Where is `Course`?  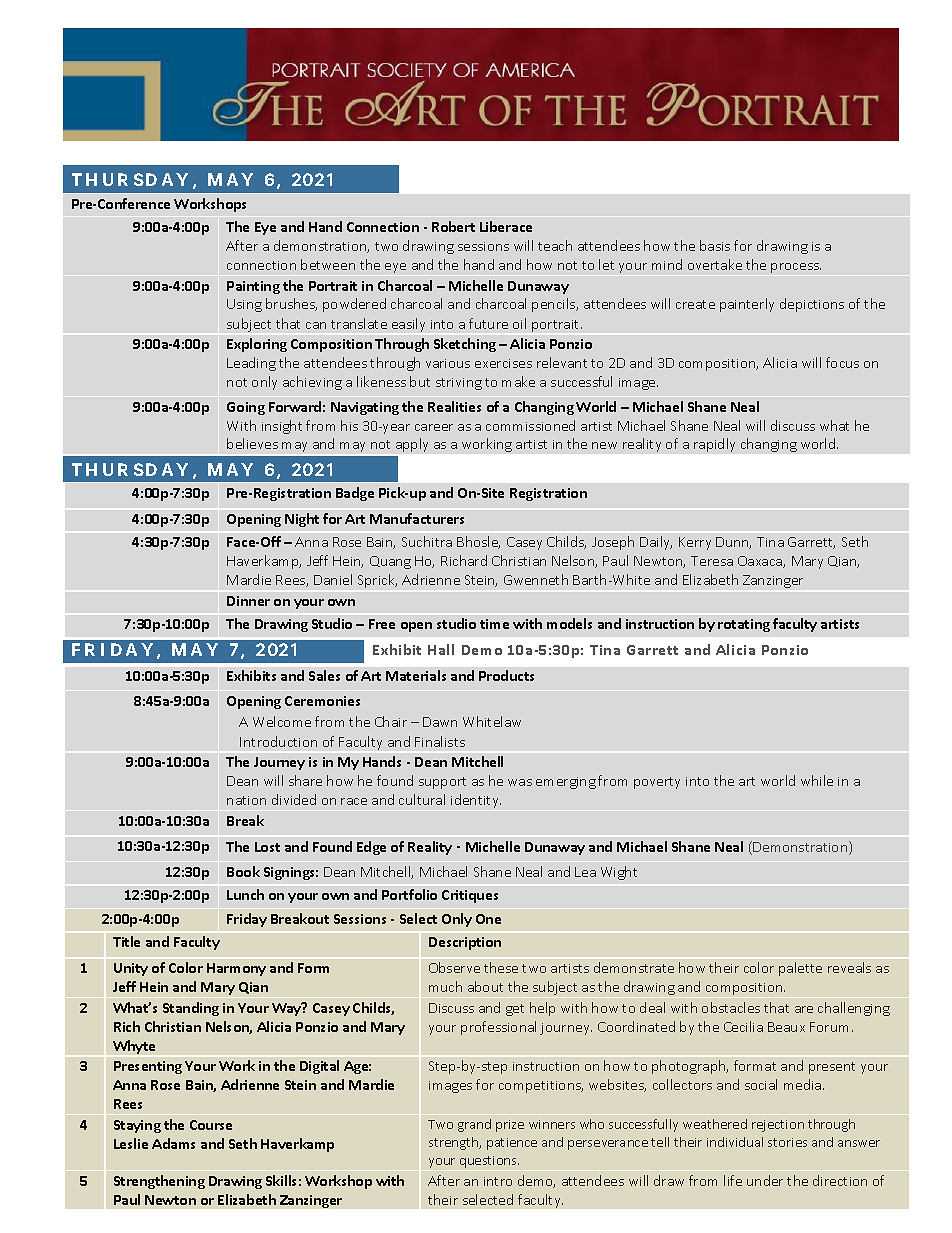 Course is located at coordinates (211, 1125).
